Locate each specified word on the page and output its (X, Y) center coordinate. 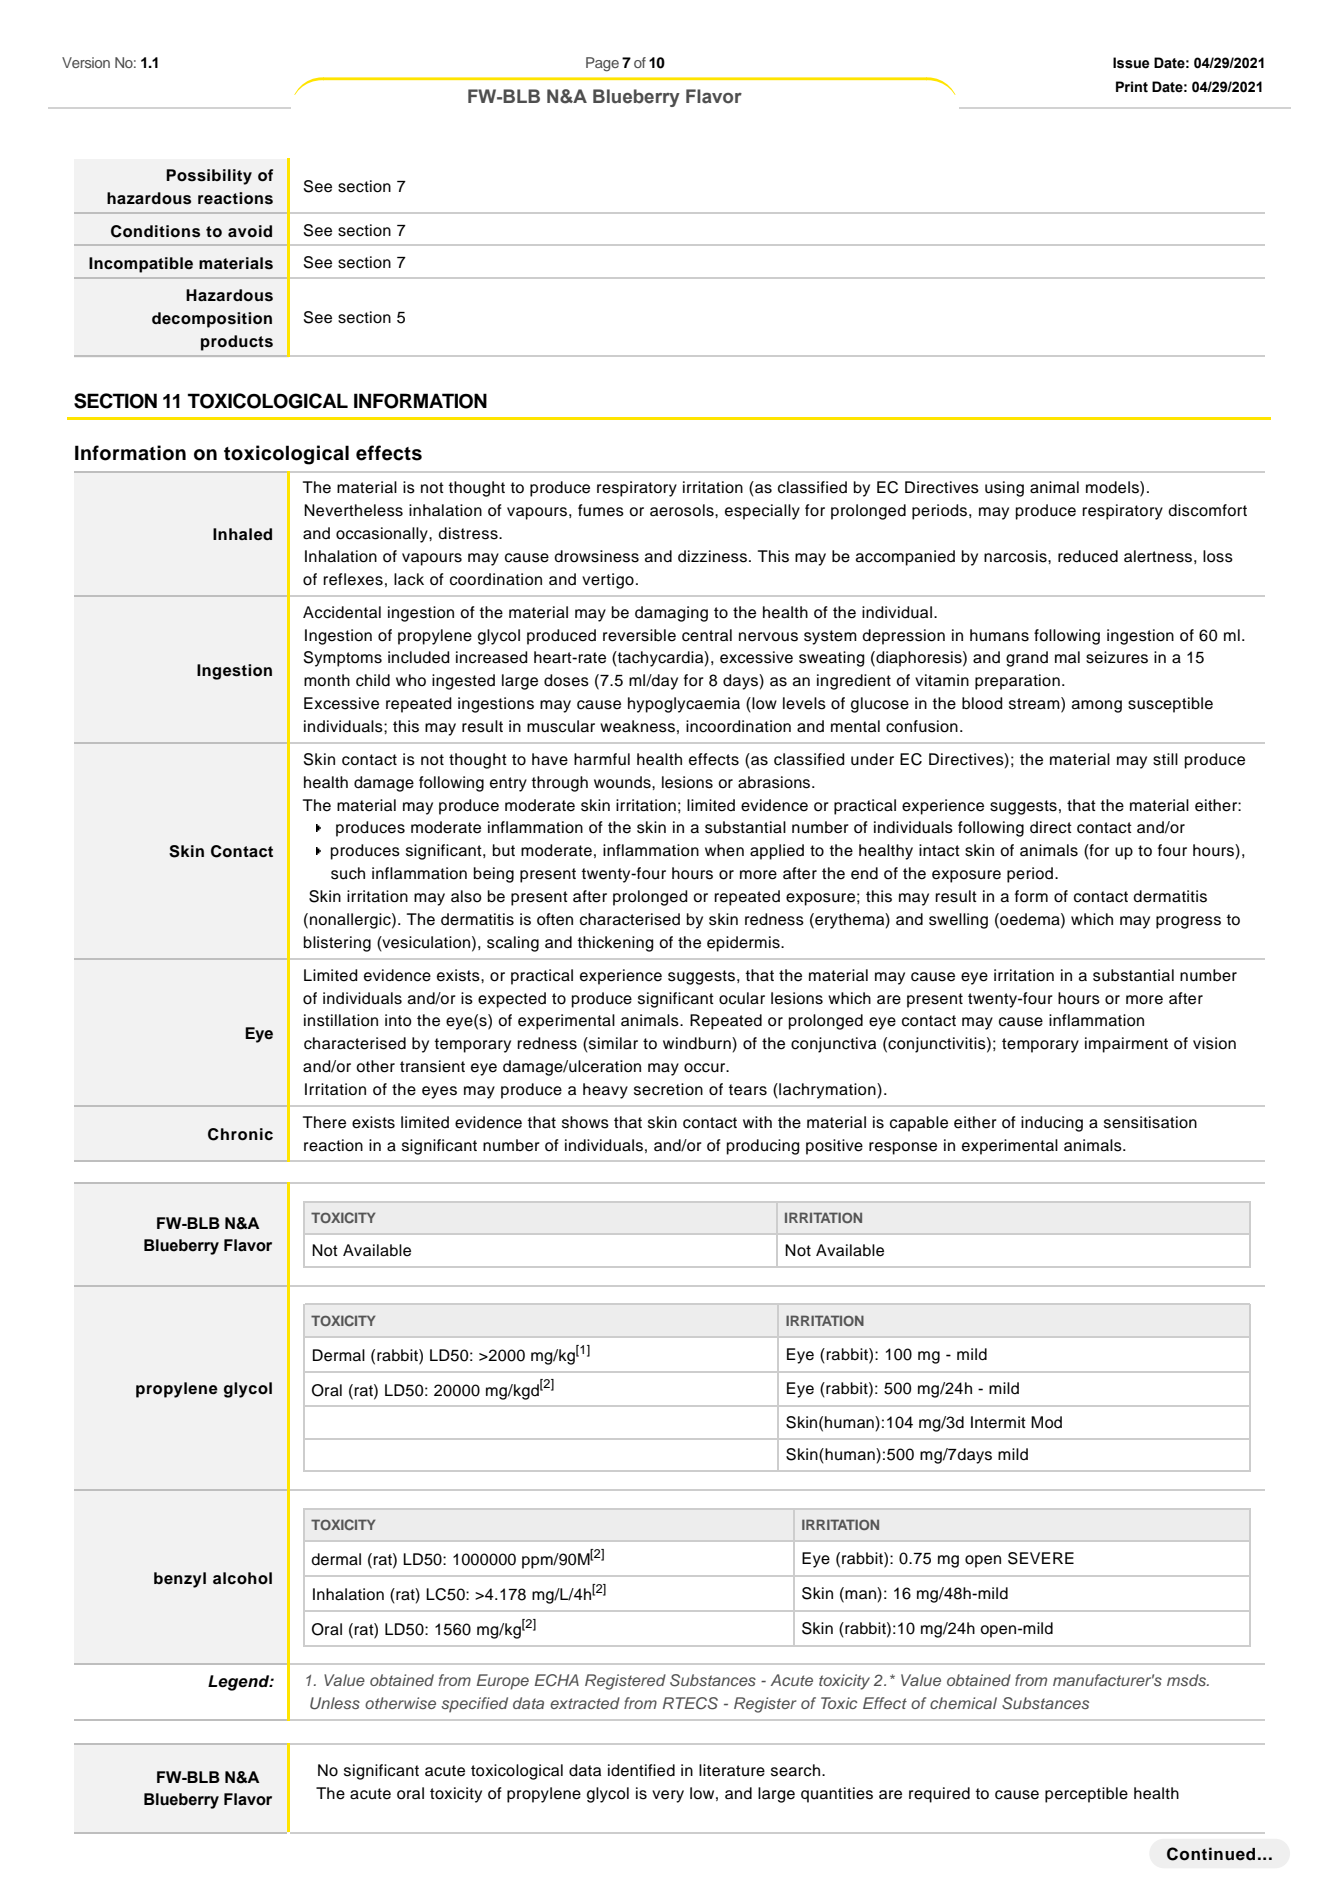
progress (1188, 922)
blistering (337, 944)
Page (602, 64)
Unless (335, 1703)
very (668, 1796)
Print (1132, 87)
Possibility (209, 177)
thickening (615, 944)
